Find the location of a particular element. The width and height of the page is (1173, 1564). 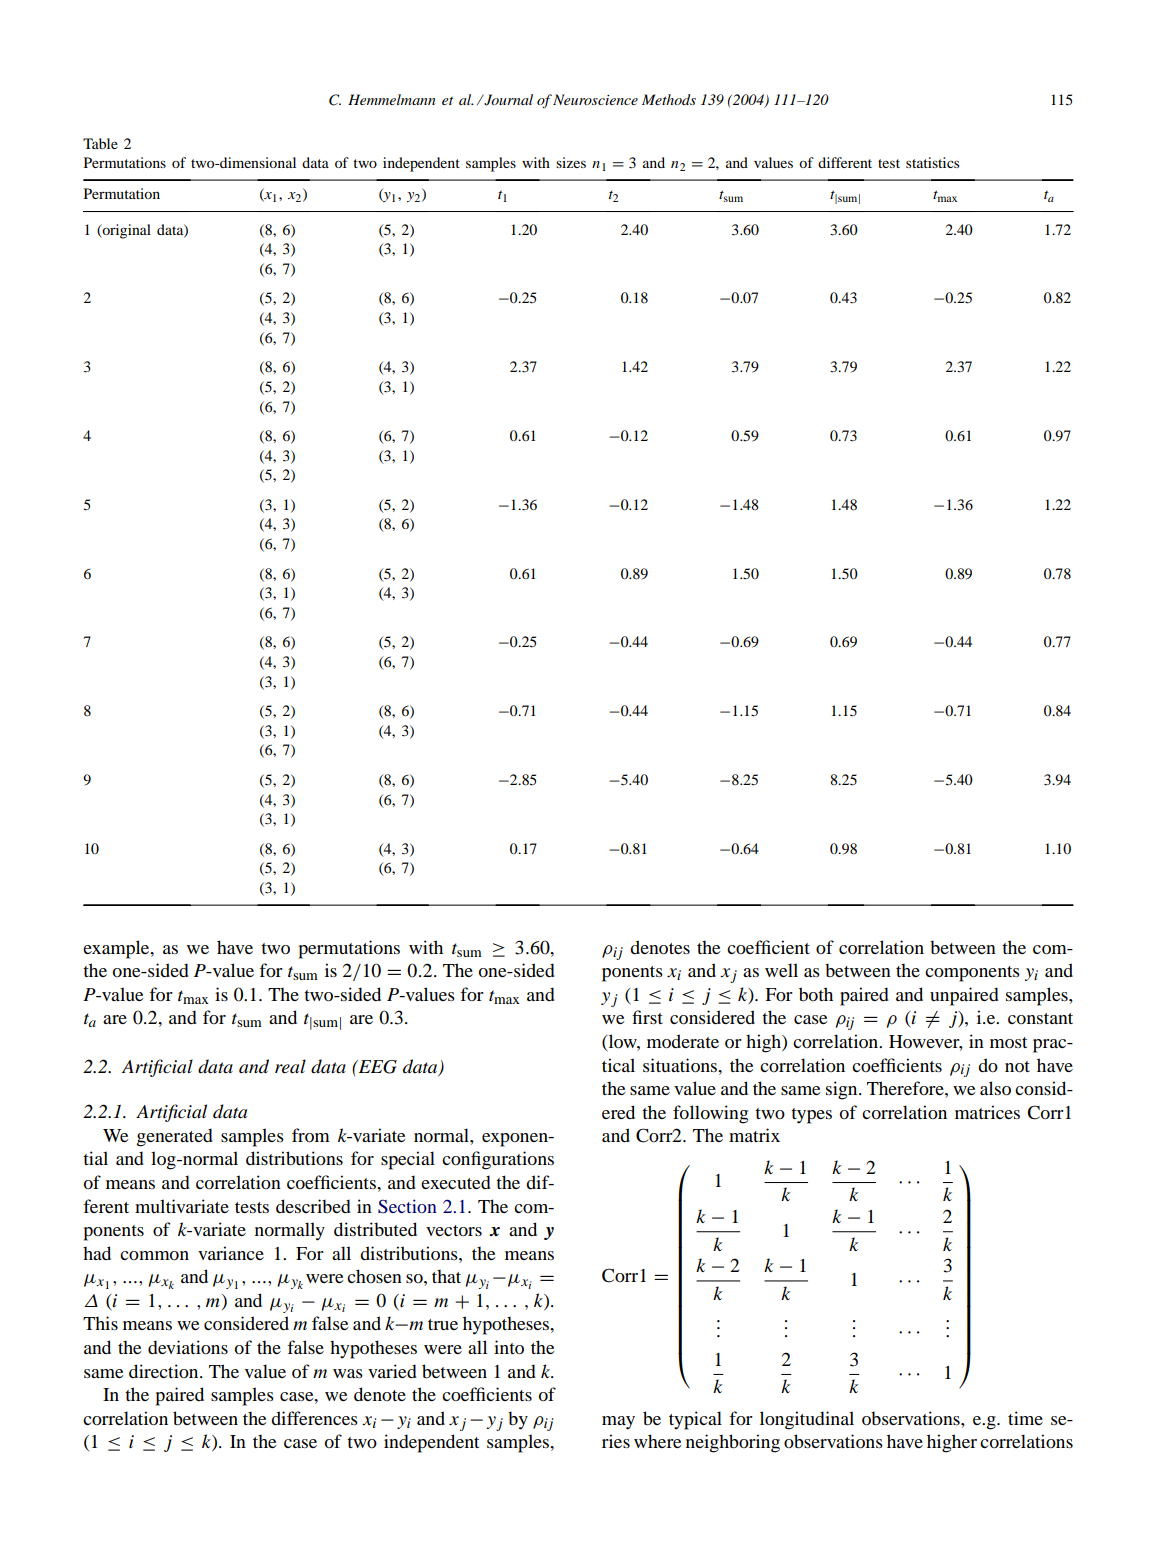

example is located at coordinates (117, 949).
